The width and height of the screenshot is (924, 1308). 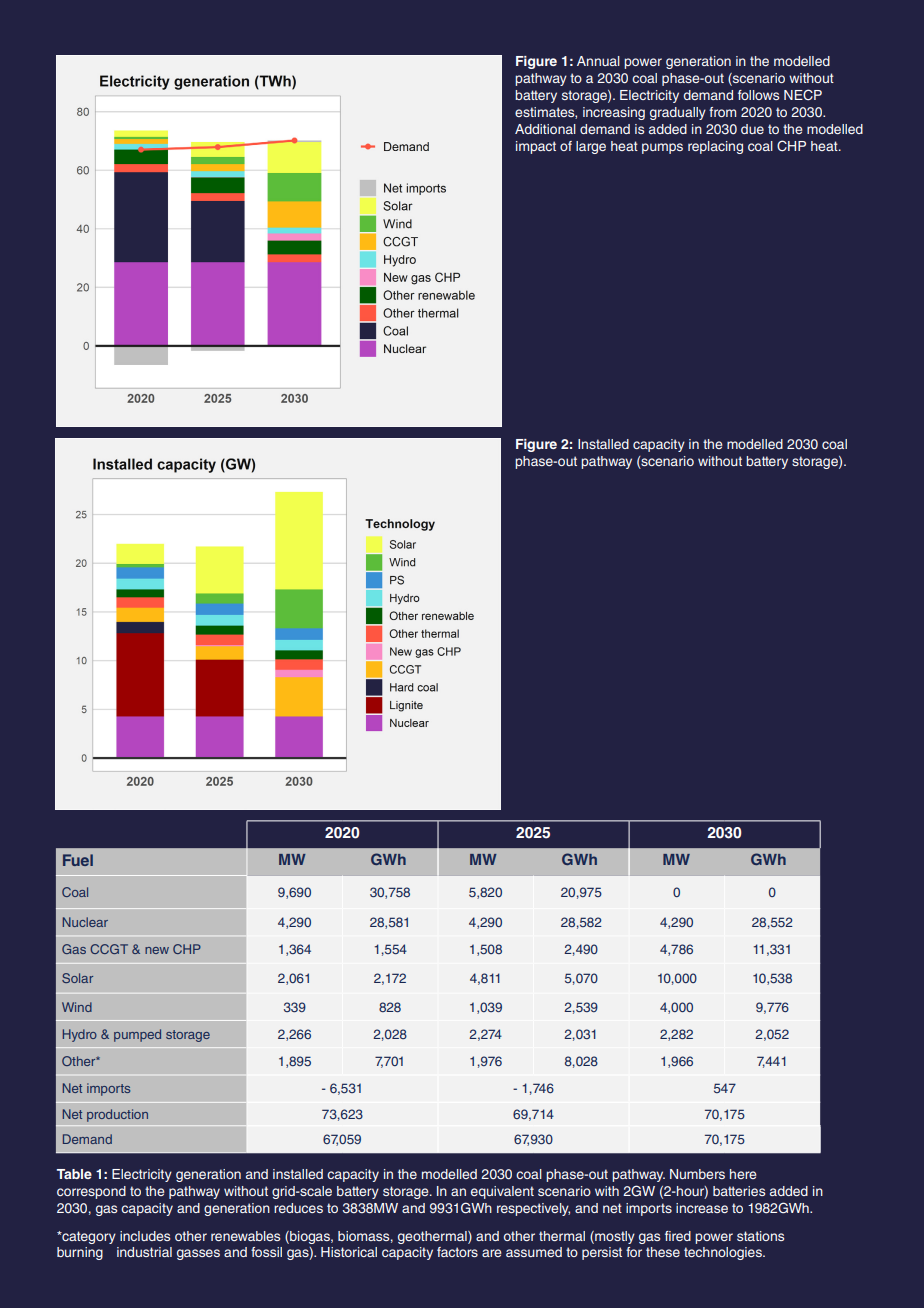 I want to click on Fuel, so click(x=78, y=860).
